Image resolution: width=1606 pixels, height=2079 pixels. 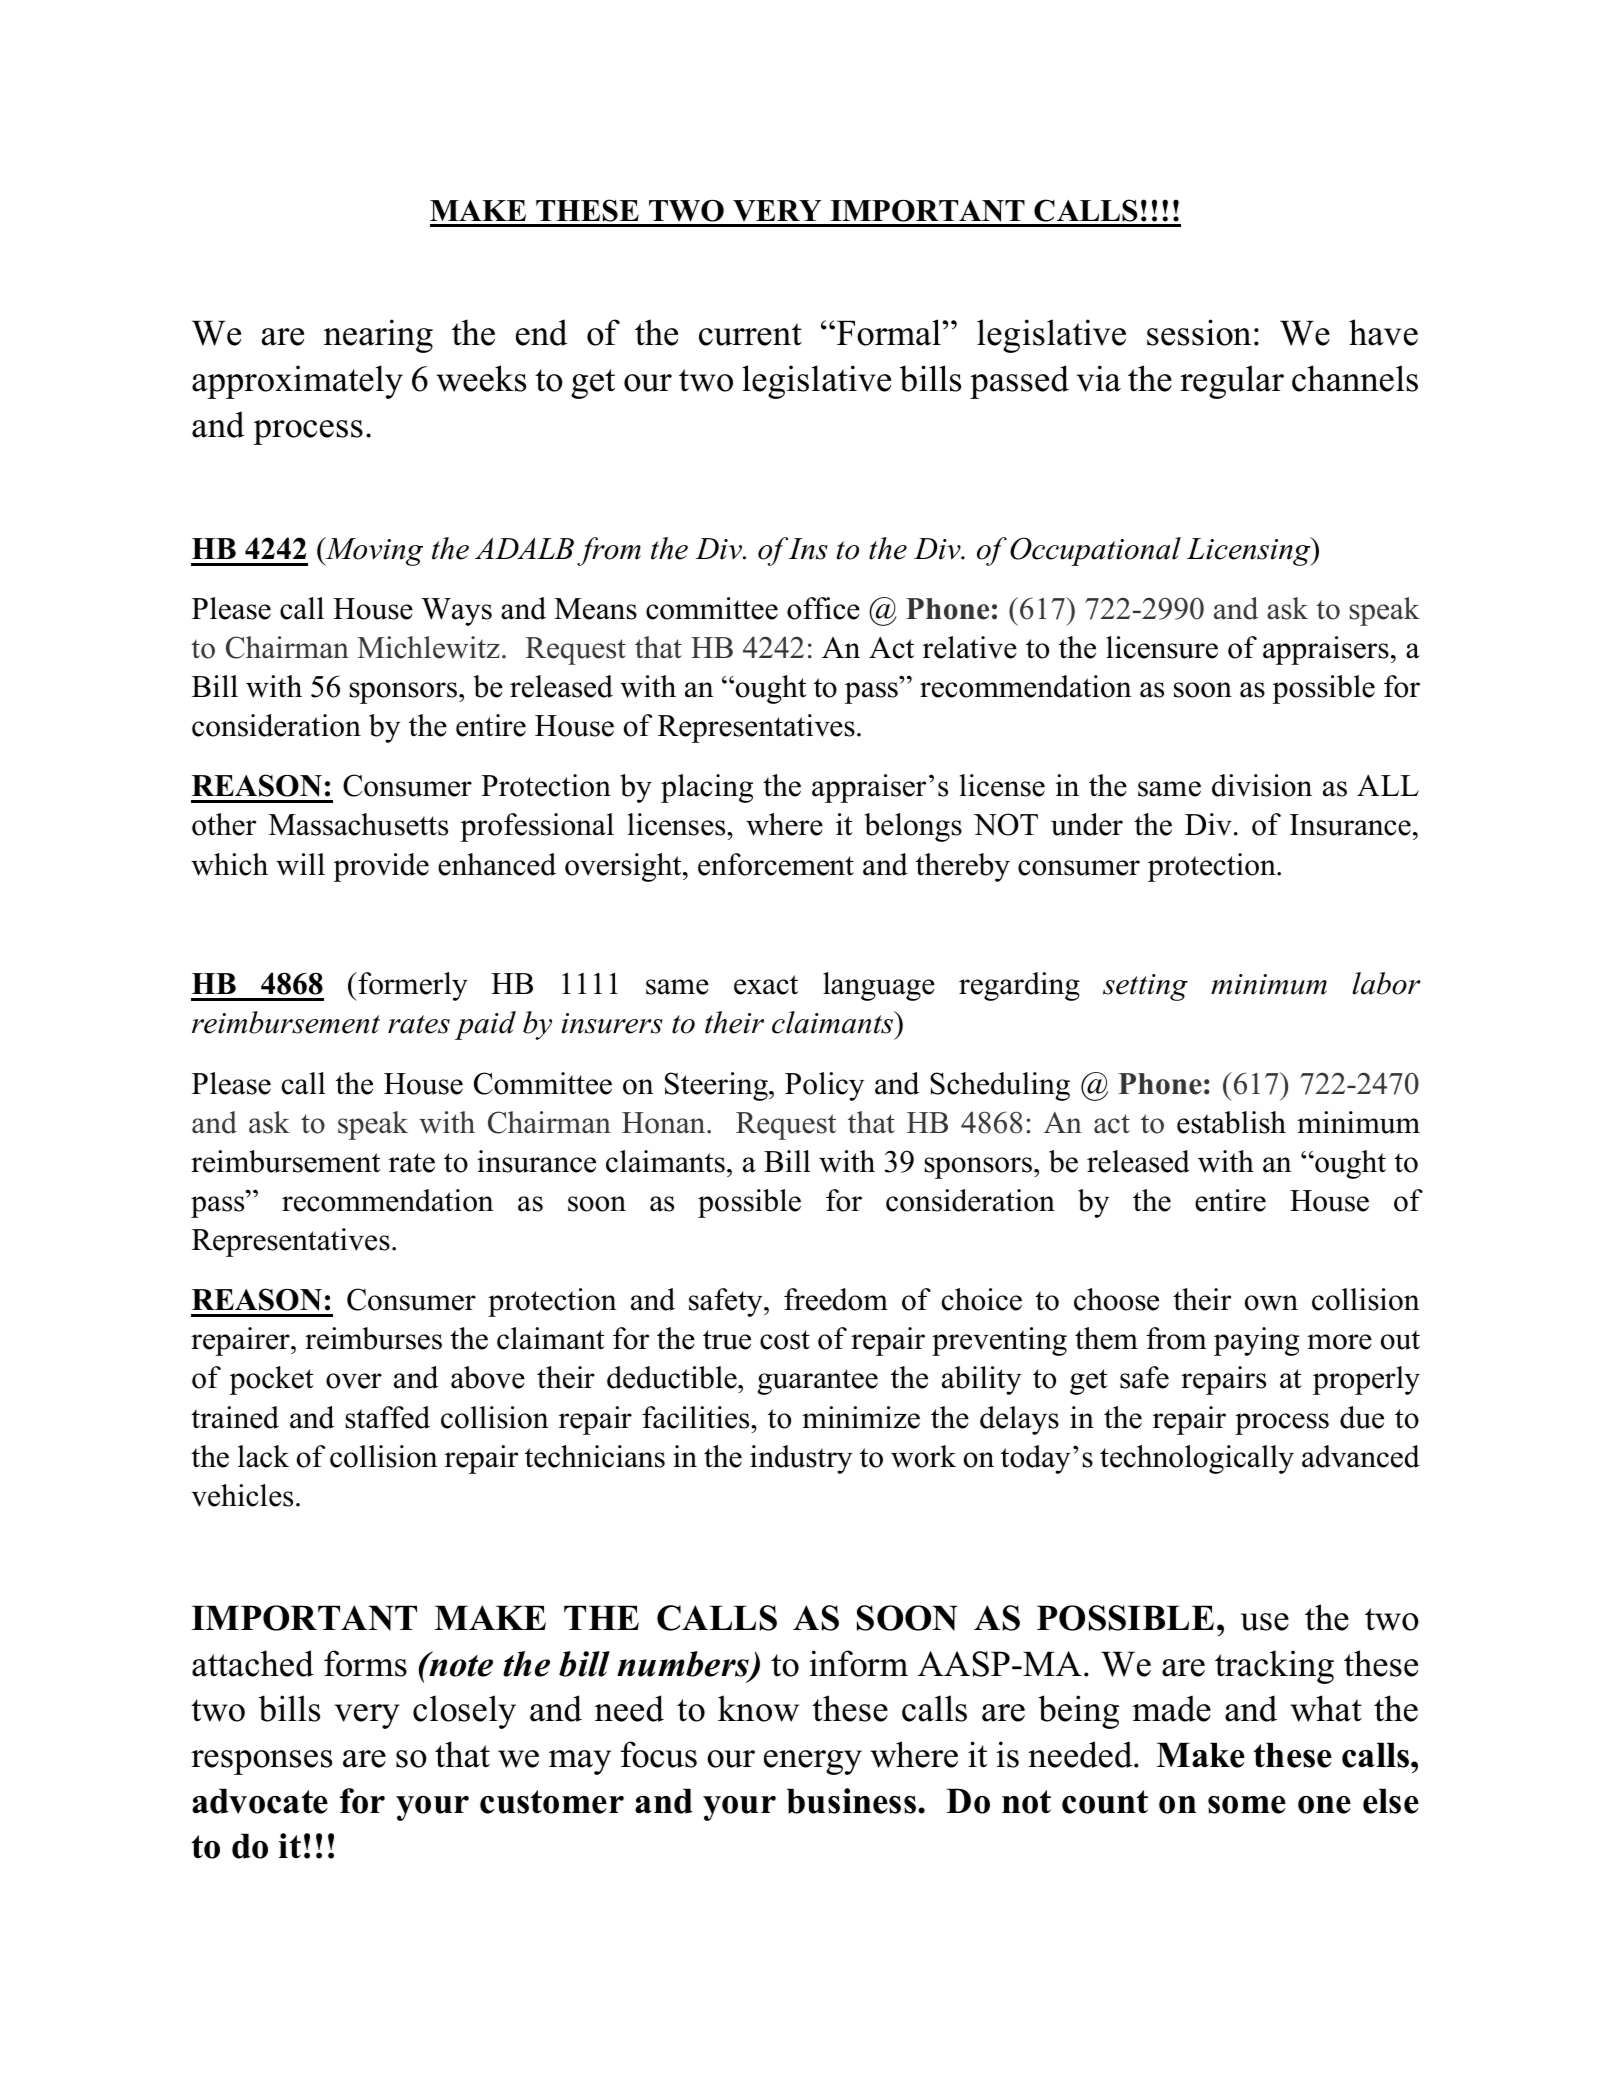 What do you see at coordinates (861, 1417) in the page?
I see `minimize` at bounding box center [861, 1417].
